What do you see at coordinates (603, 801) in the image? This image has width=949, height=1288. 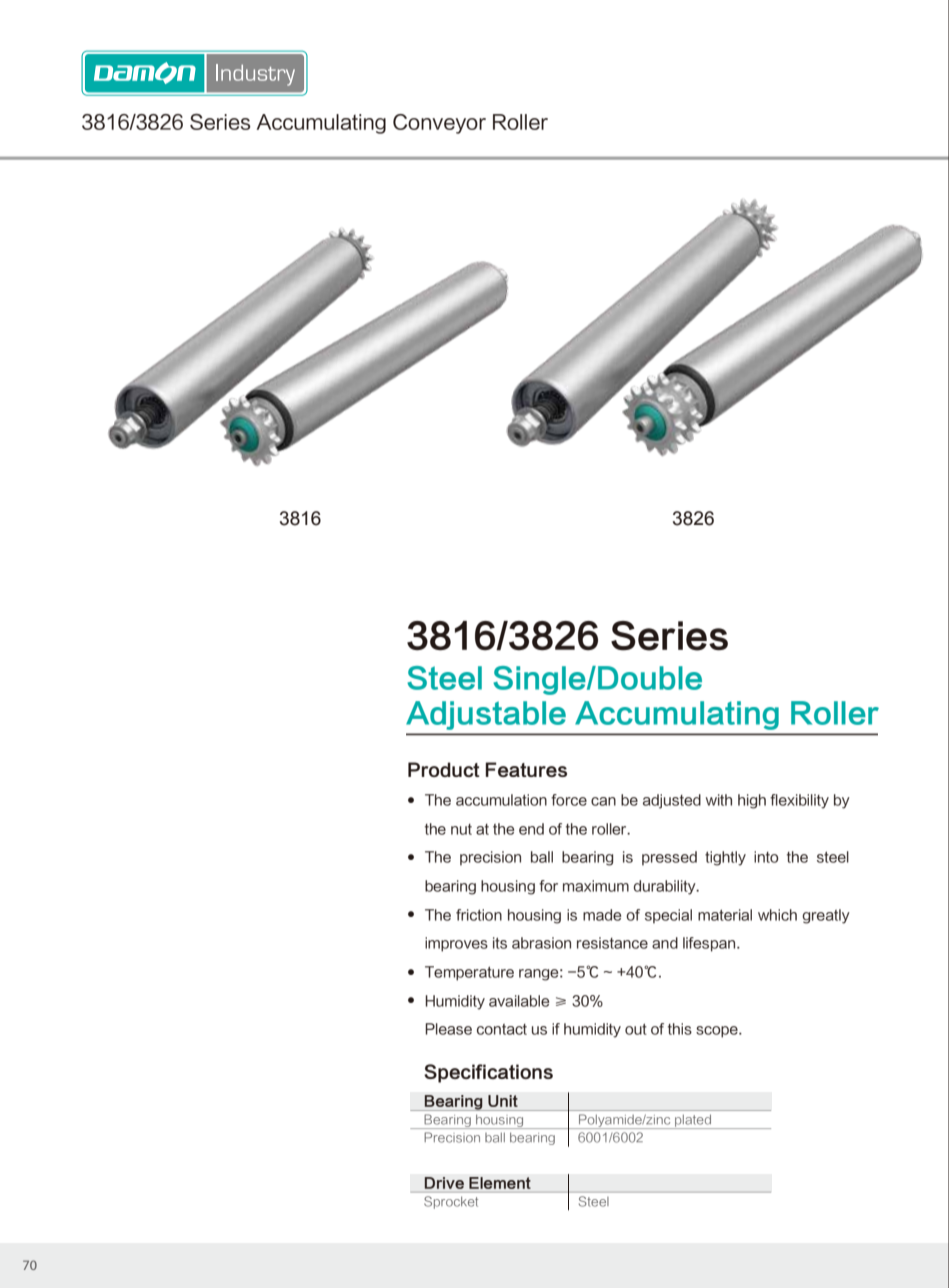 I see `can` at bounding box center [603, 801].
